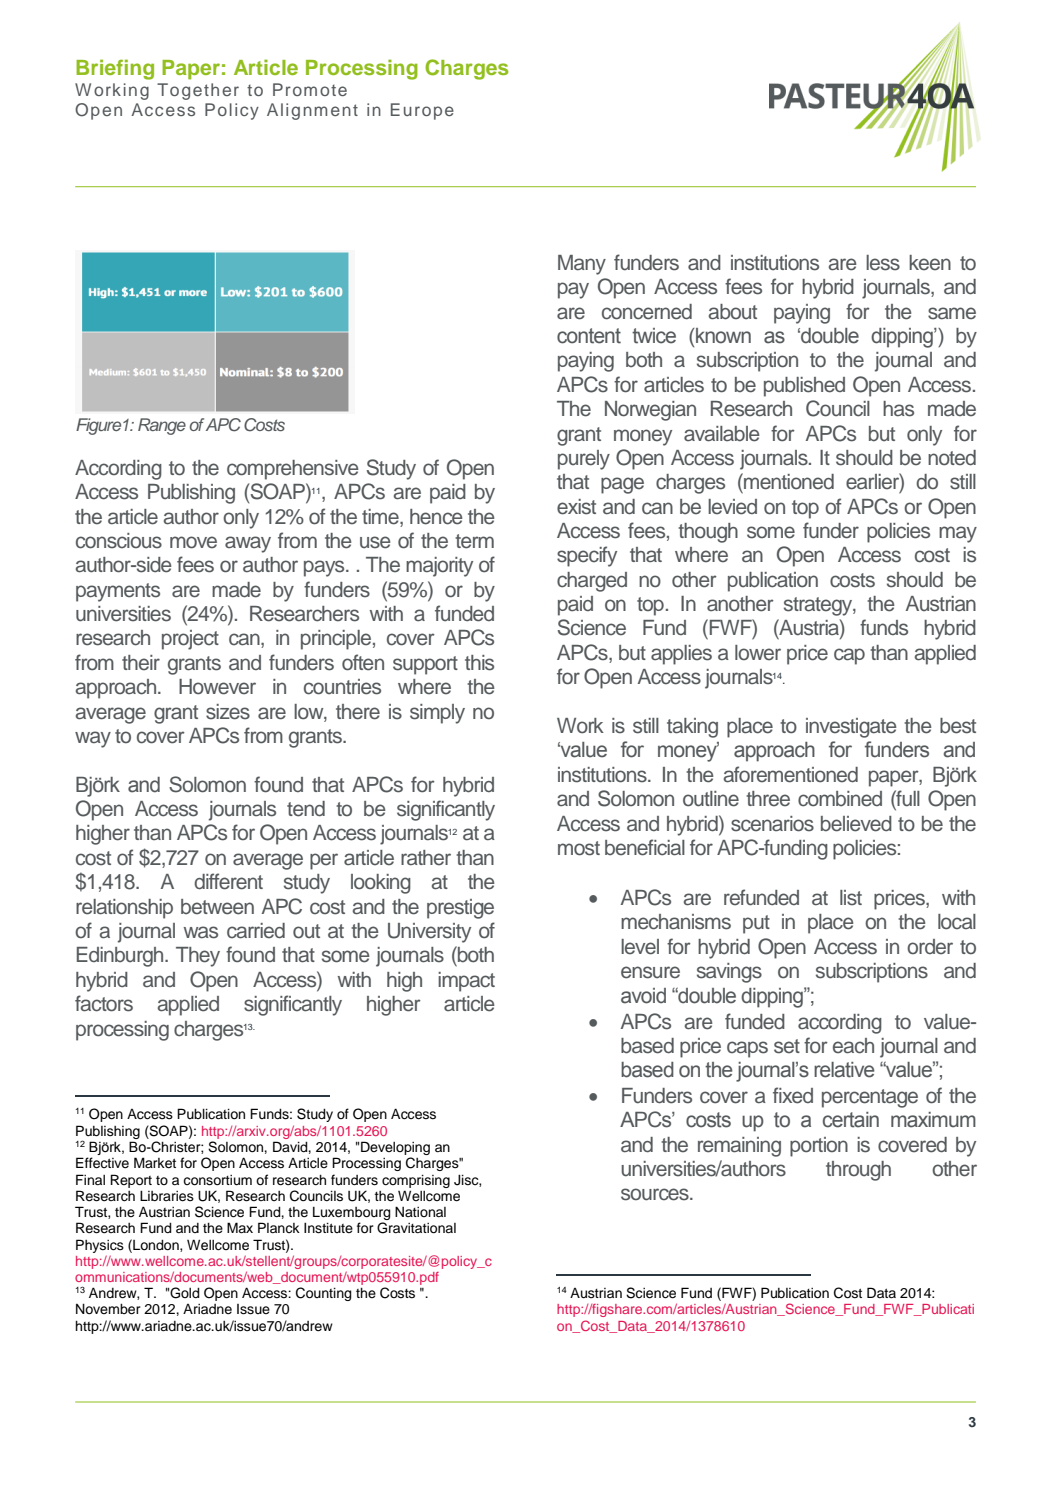 This page has height=1487, width=1051. What do you see at coordinates (108, 1309) in the page?
I see `November` at bounding box center [108, 1309].
